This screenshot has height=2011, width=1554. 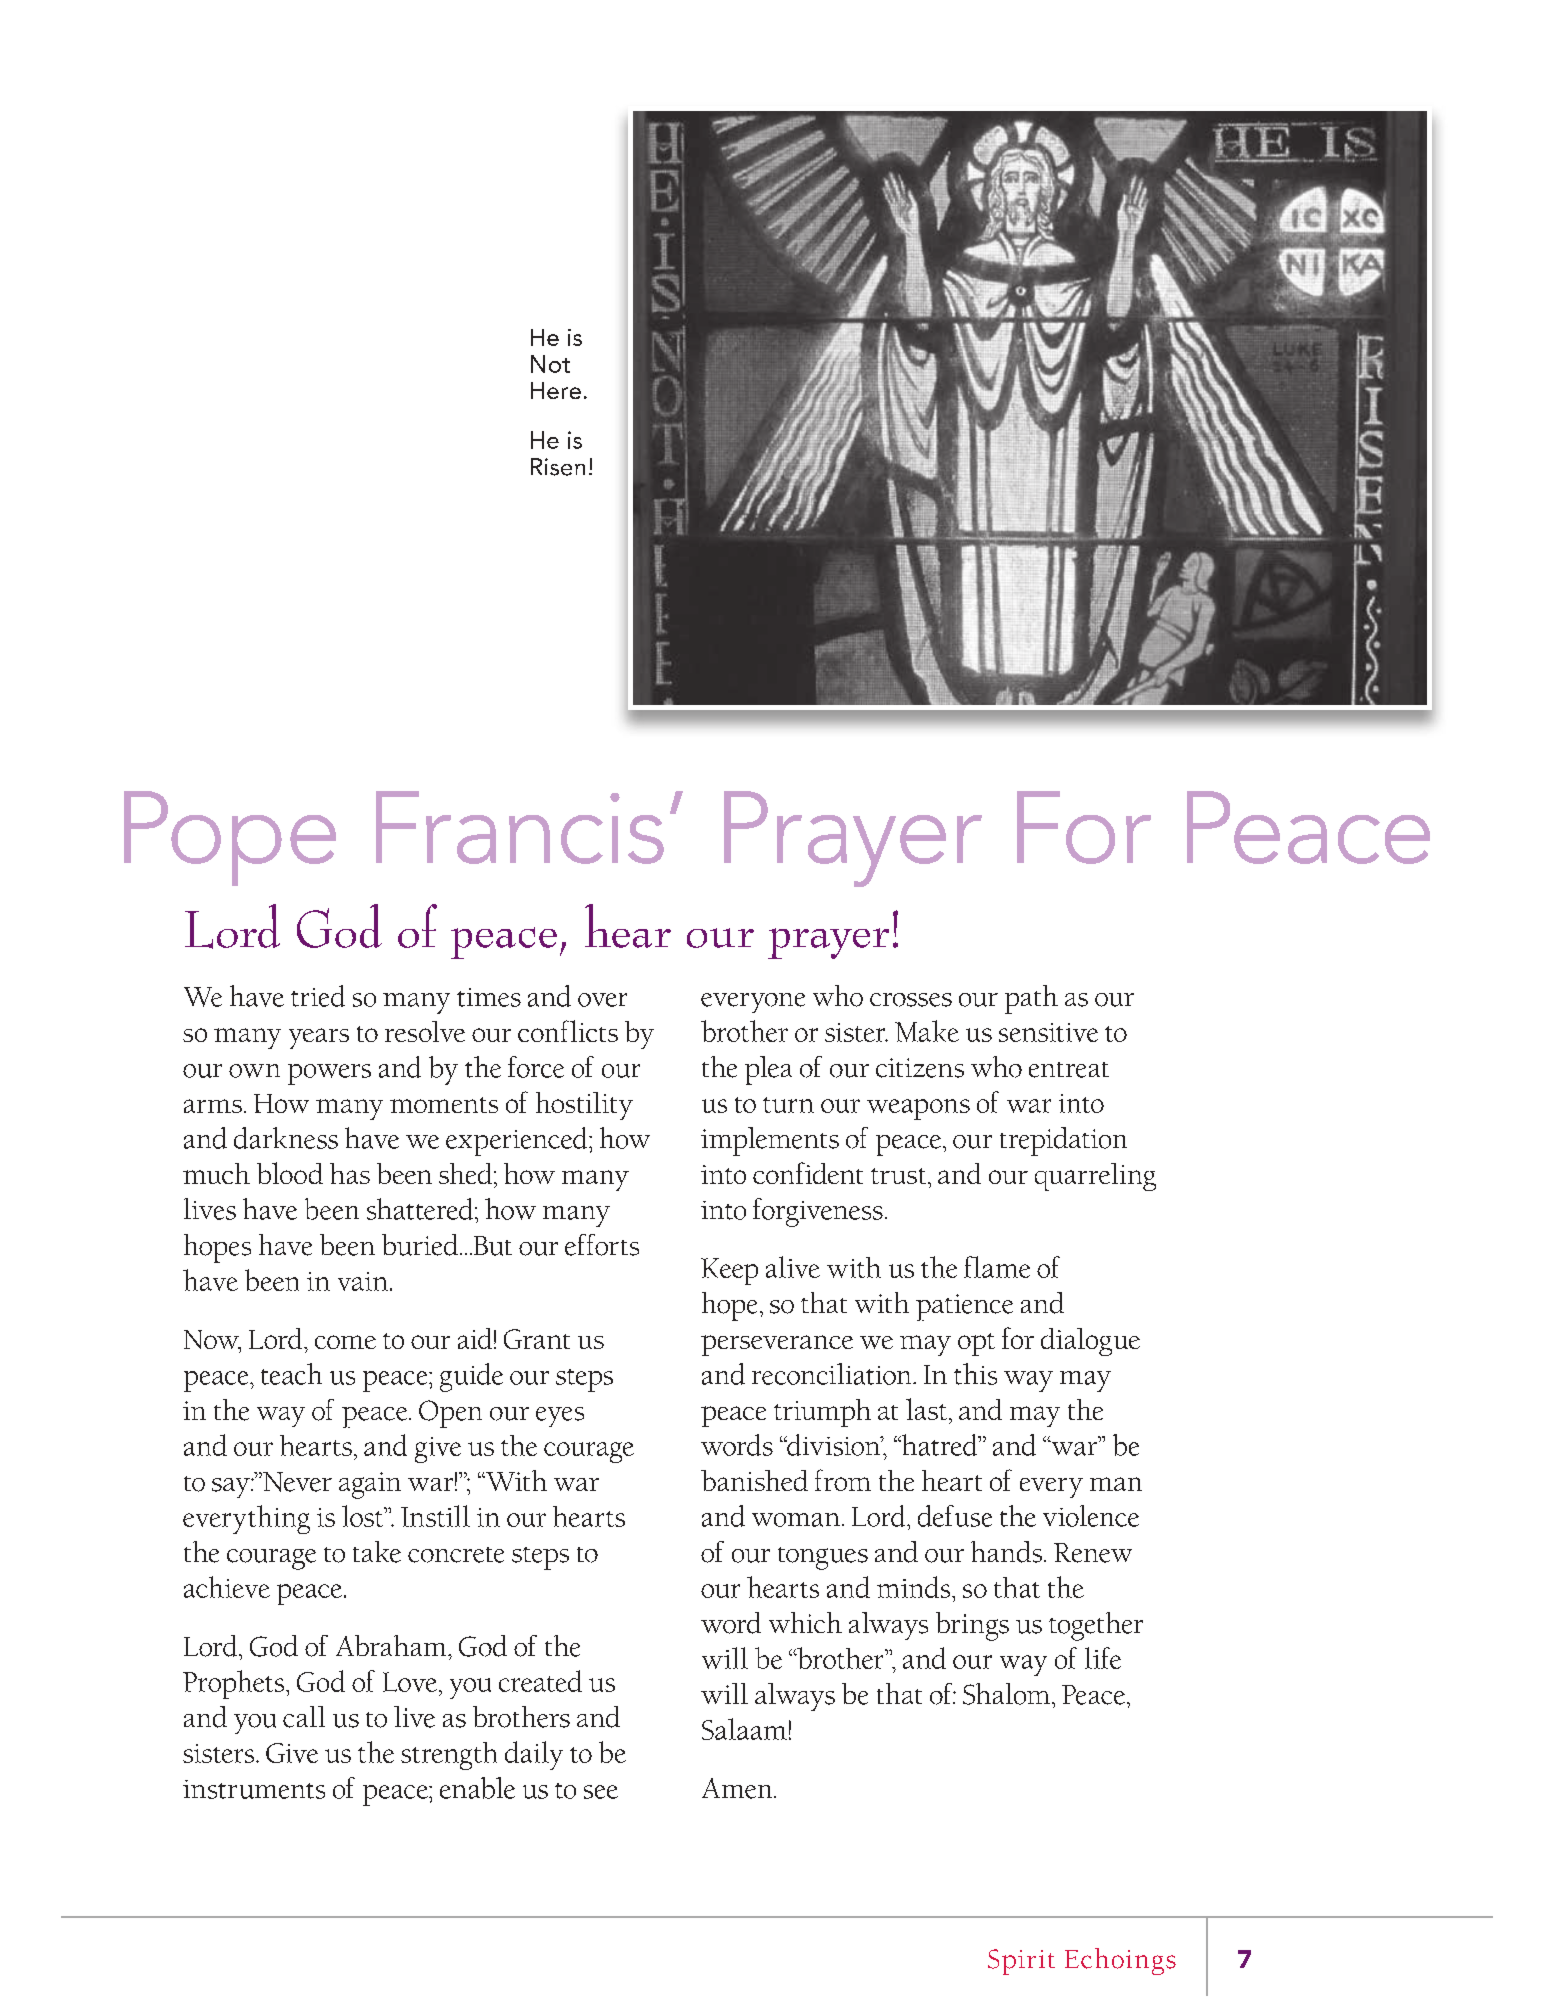 I want to click on hostility, so click(x=584, y=1106).
